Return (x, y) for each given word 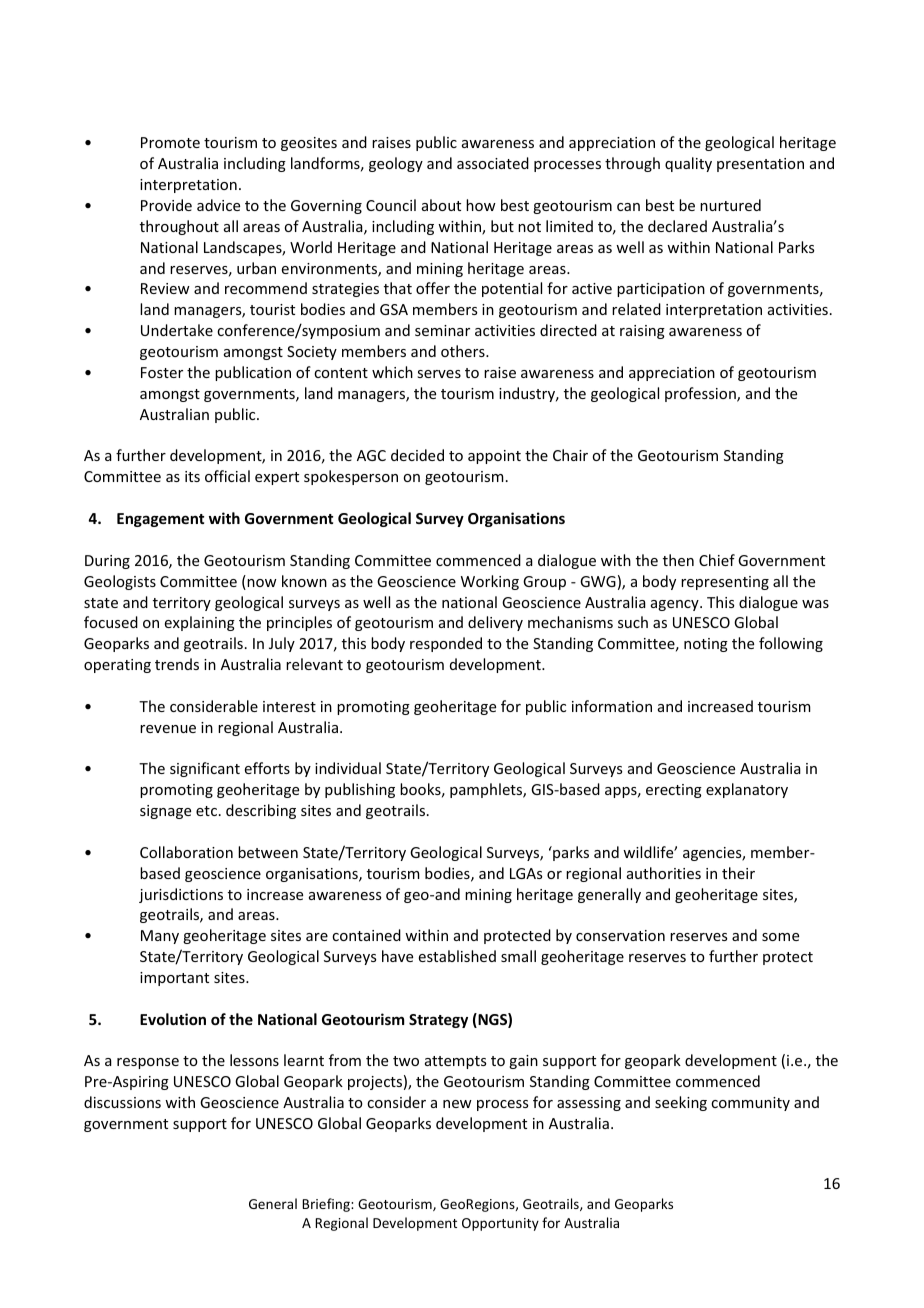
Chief (717, 560)
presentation (760, 165)
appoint (494, 457)
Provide (166, 205)
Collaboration (186, 852)
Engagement (160, 520)
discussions (122, 1102)
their (738, 873)
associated (493, 163)
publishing (360, 790)
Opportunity (500, 1224)
